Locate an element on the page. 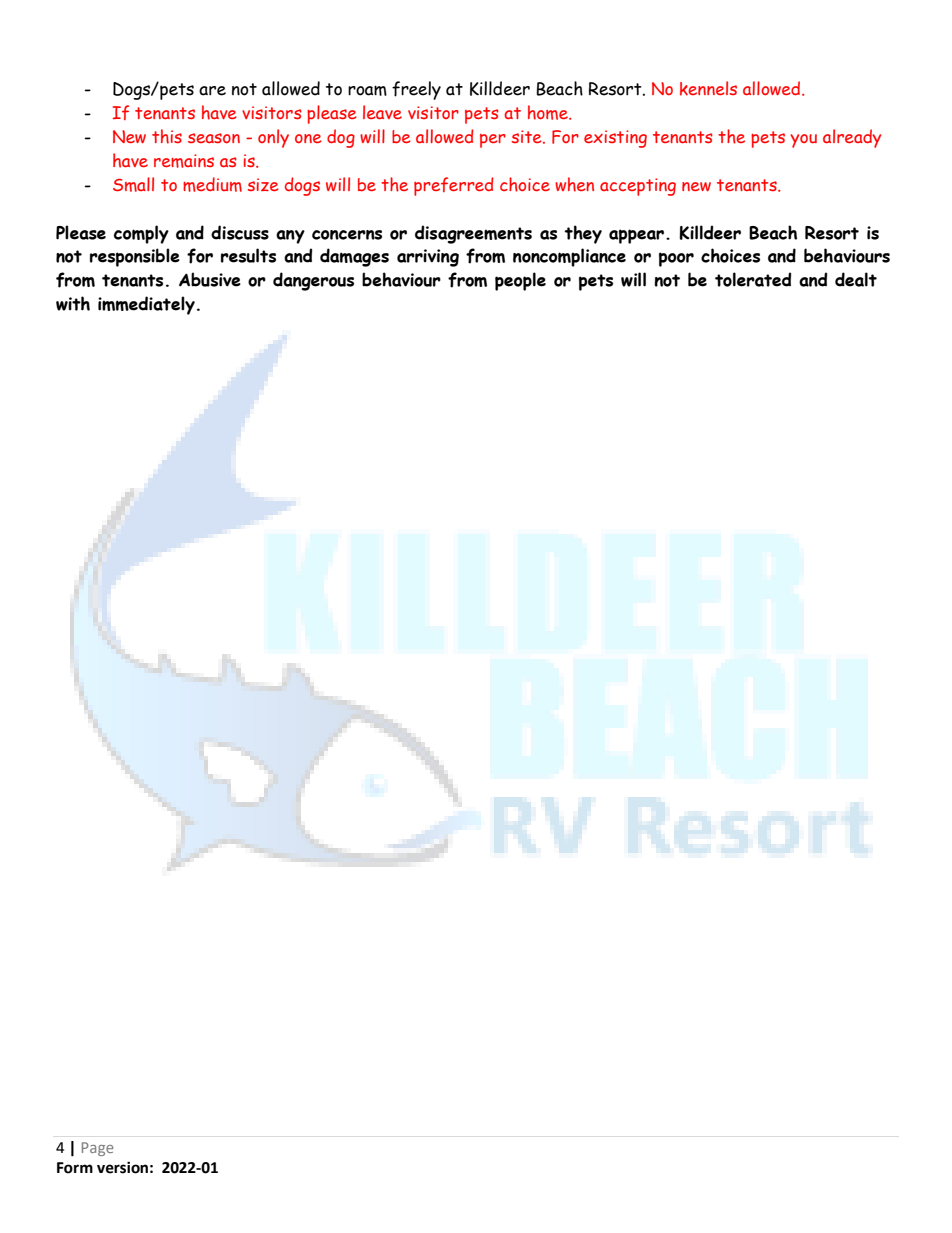 The height and width of the document is (1233, 952). this is located at coordinates (167, 136).
